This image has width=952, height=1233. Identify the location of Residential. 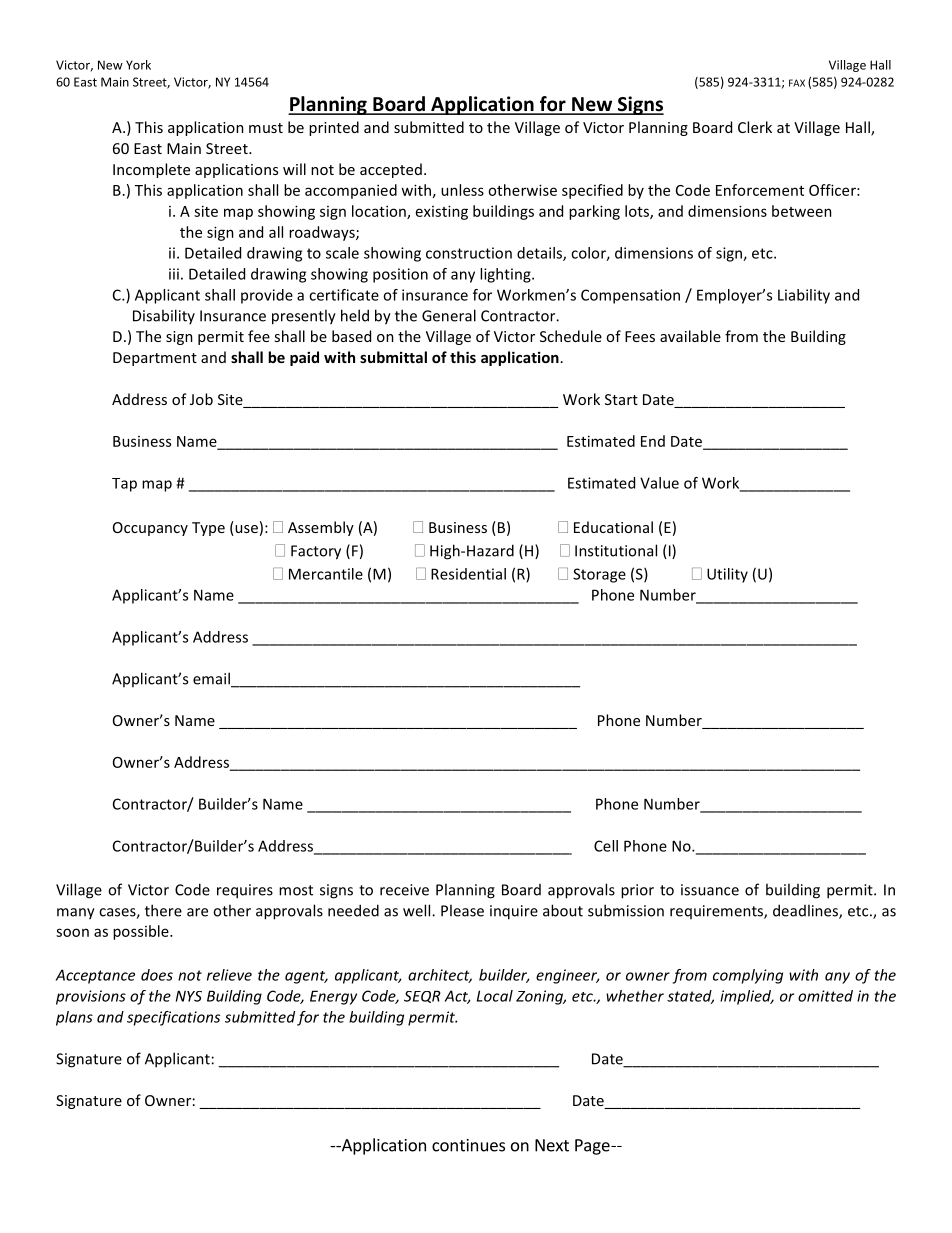
(468, 574).
